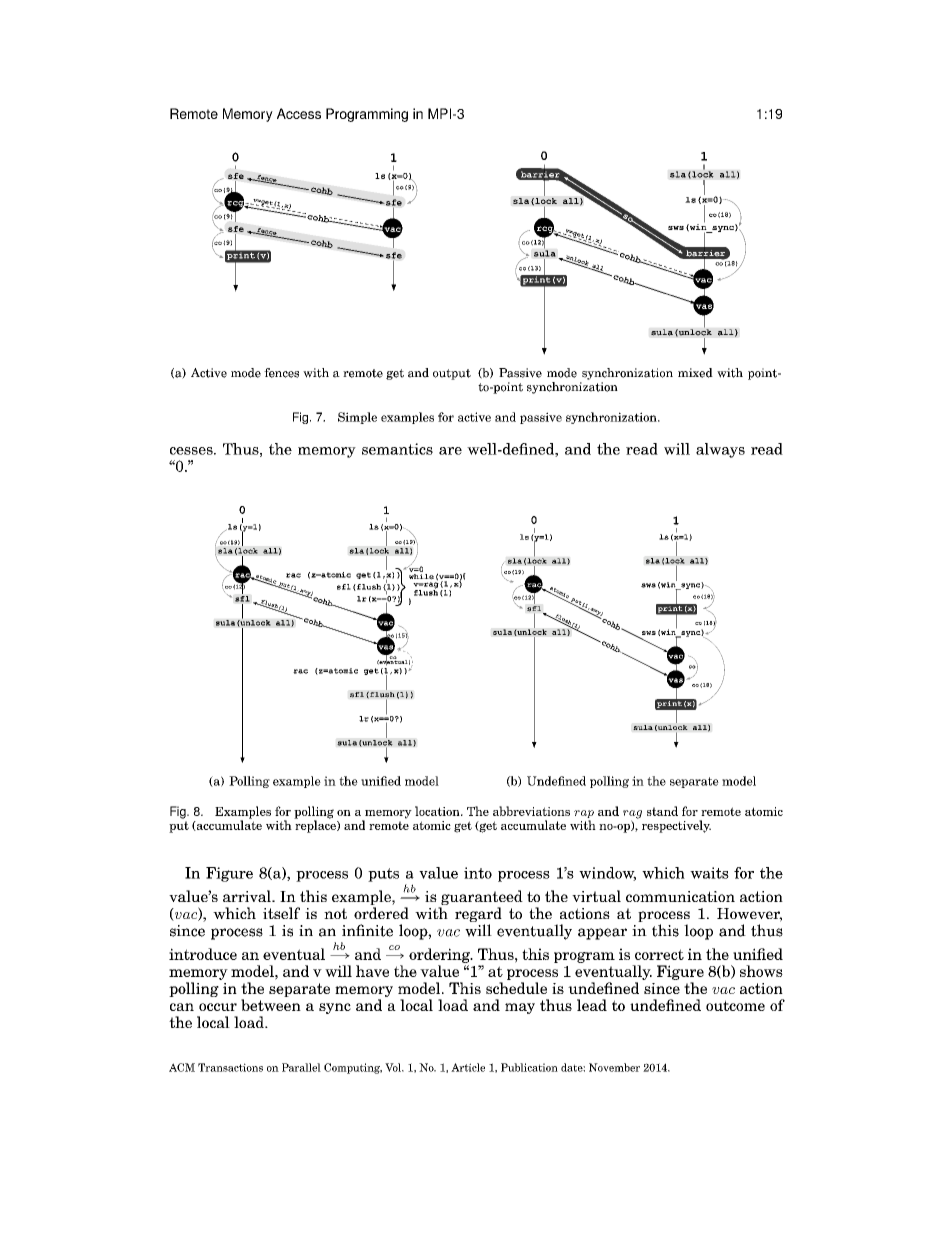  Describe the element at coordinates (438, 811) in the image. I see `location` at that location.
